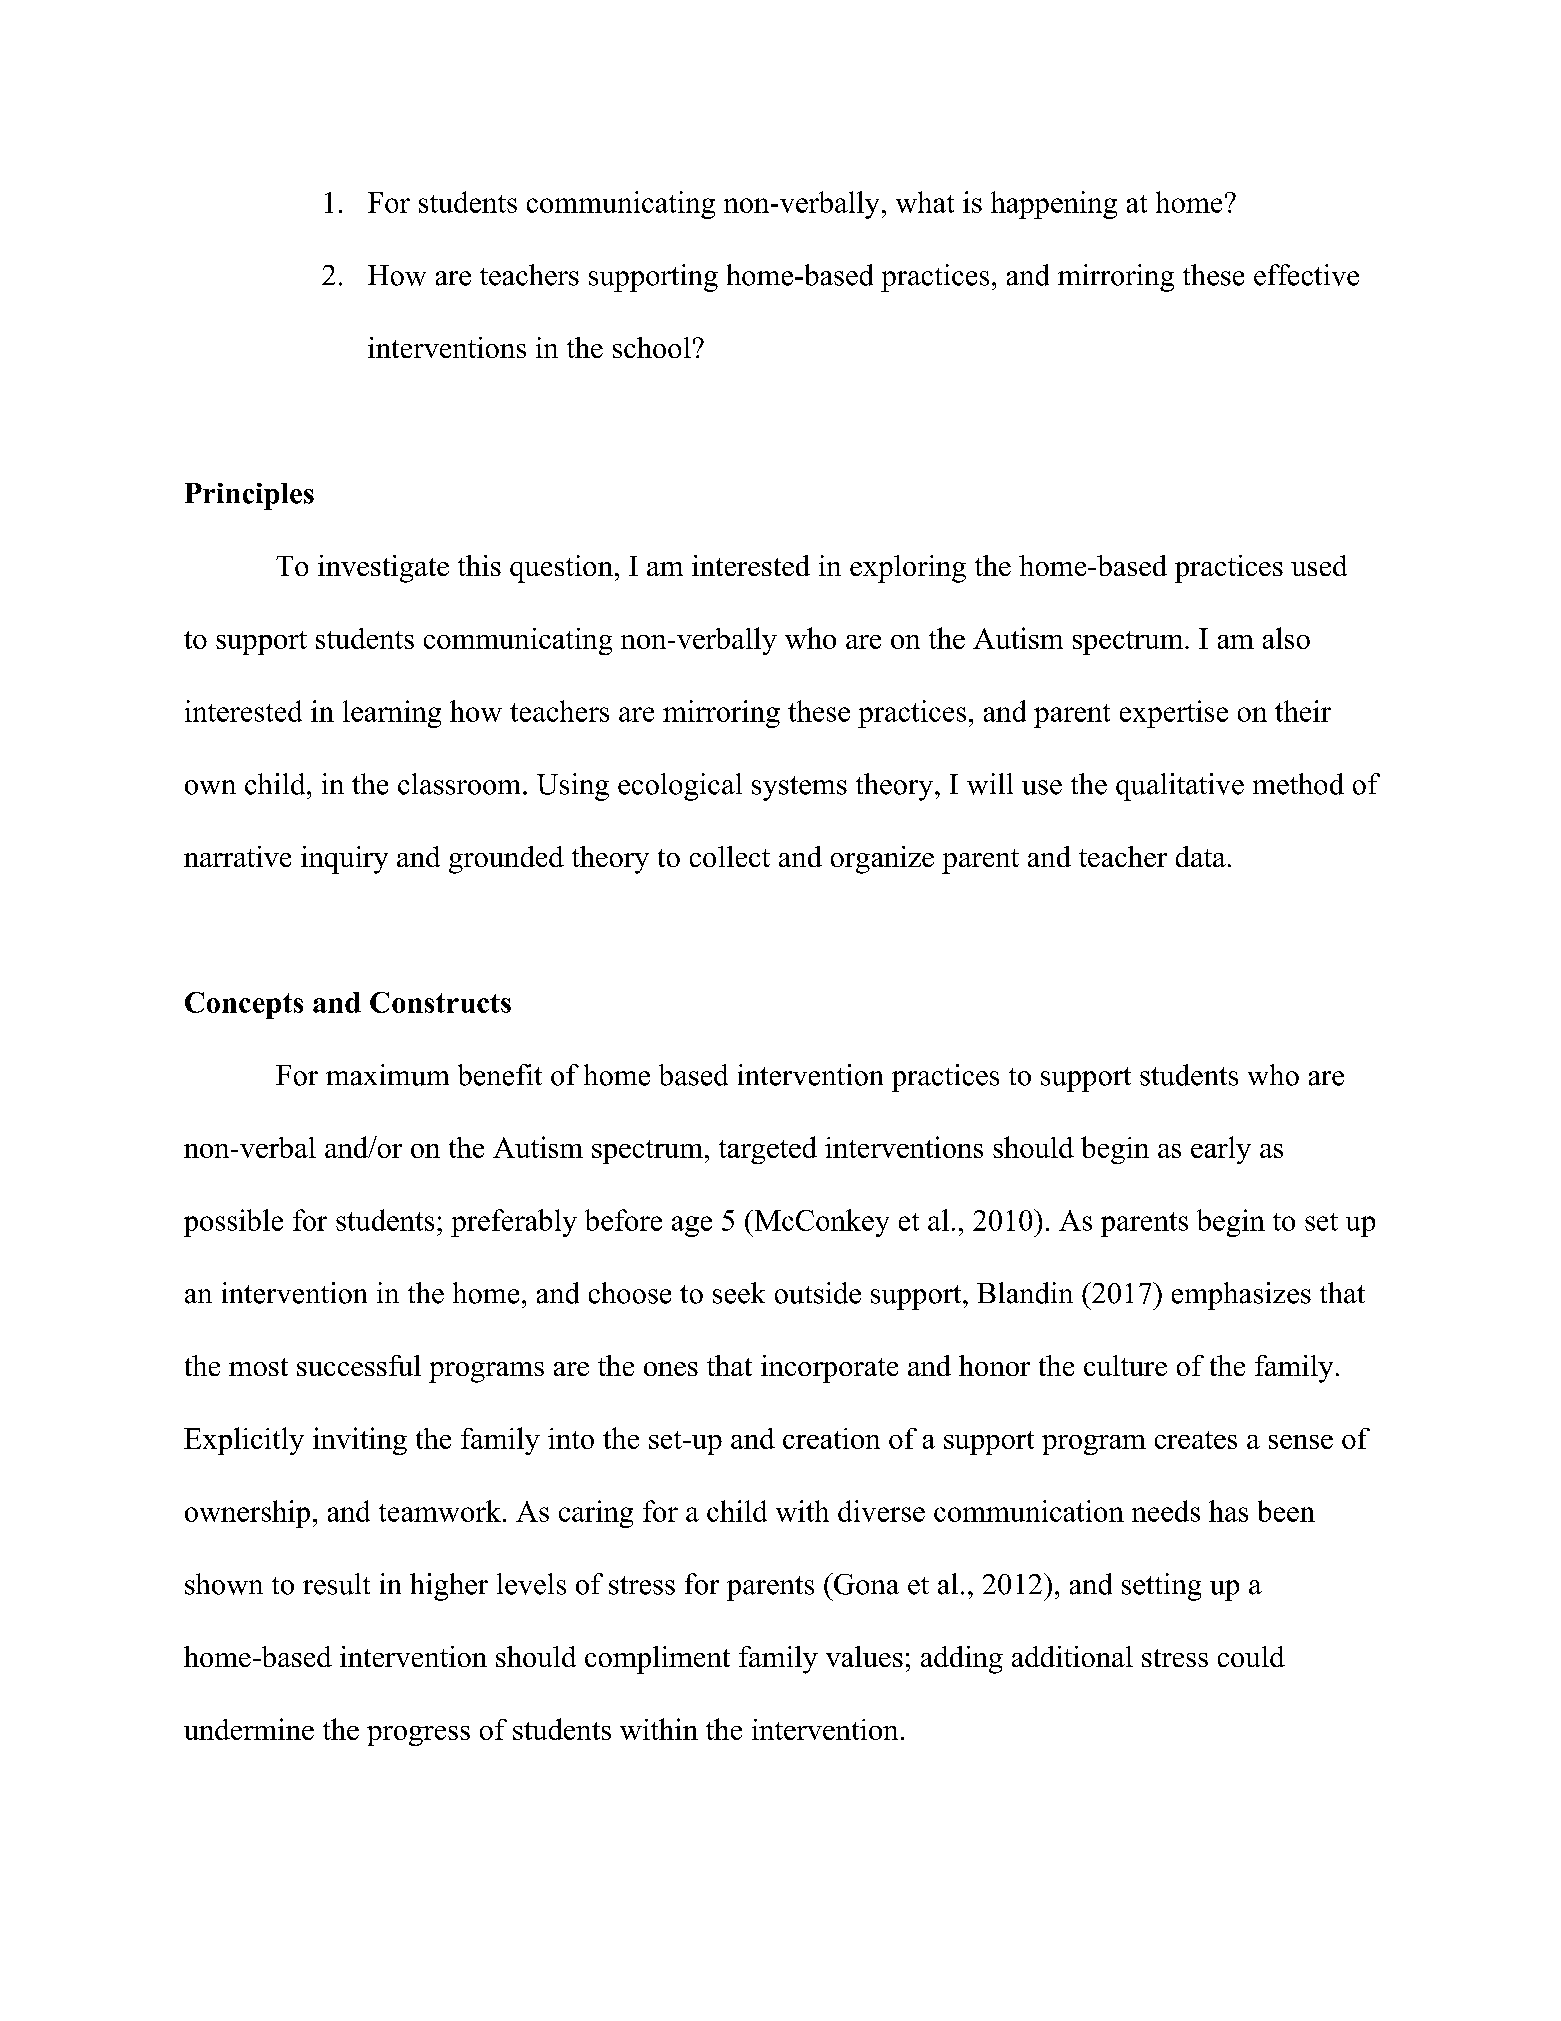 The height and width of the screenshot is (2021, 1561). What do you see at coordinates (652, 347) in the screenshot?
I see `school` at bounding box center [652, 347].
